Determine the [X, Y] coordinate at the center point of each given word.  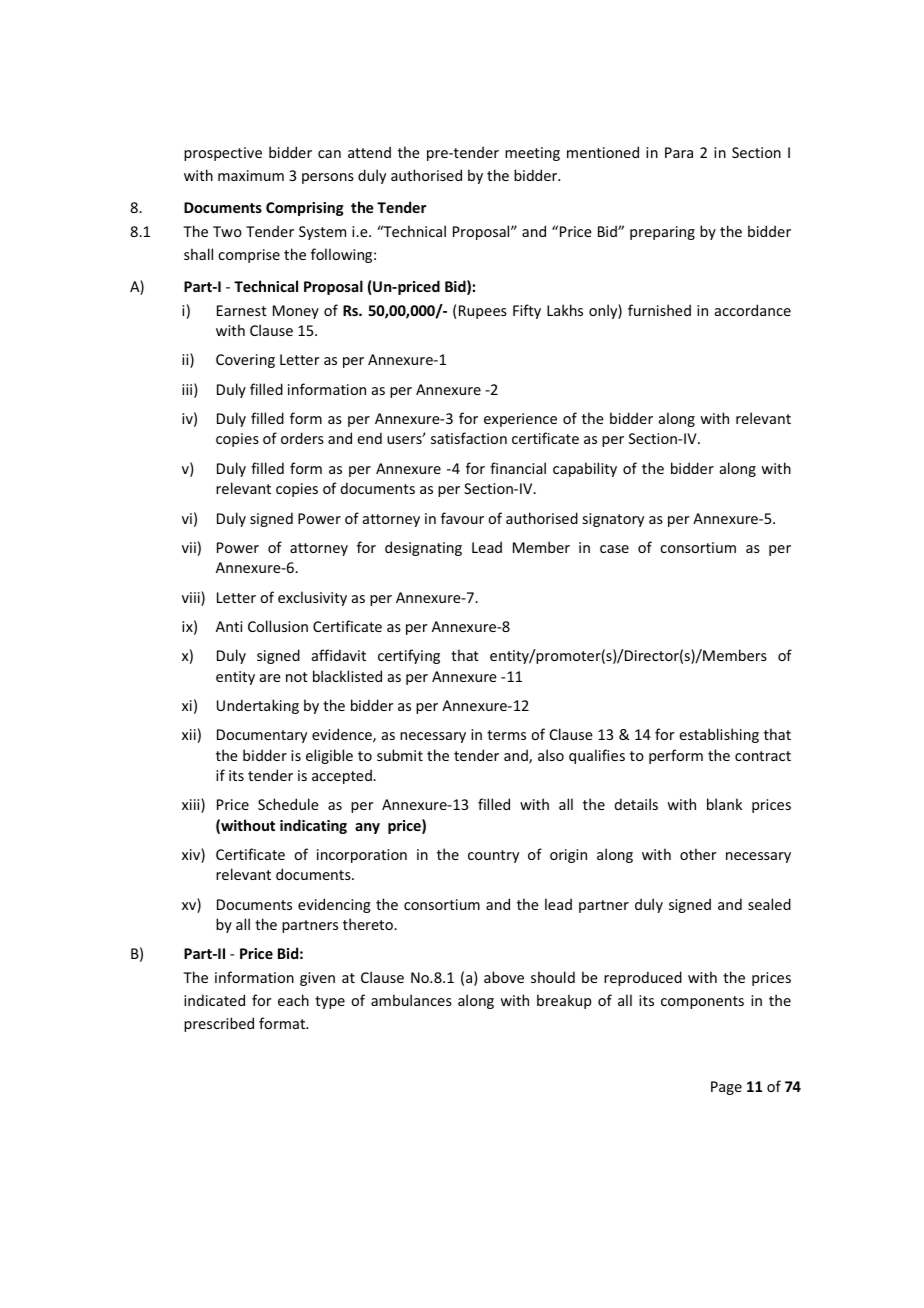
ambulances [411, 1000]
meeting [532, 154]
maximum [251, 175]
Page [726, 1088]
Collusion [278, 626]
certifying [409, 656]
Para [679, 152]
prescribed [219, 1024]
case [614, 549]
